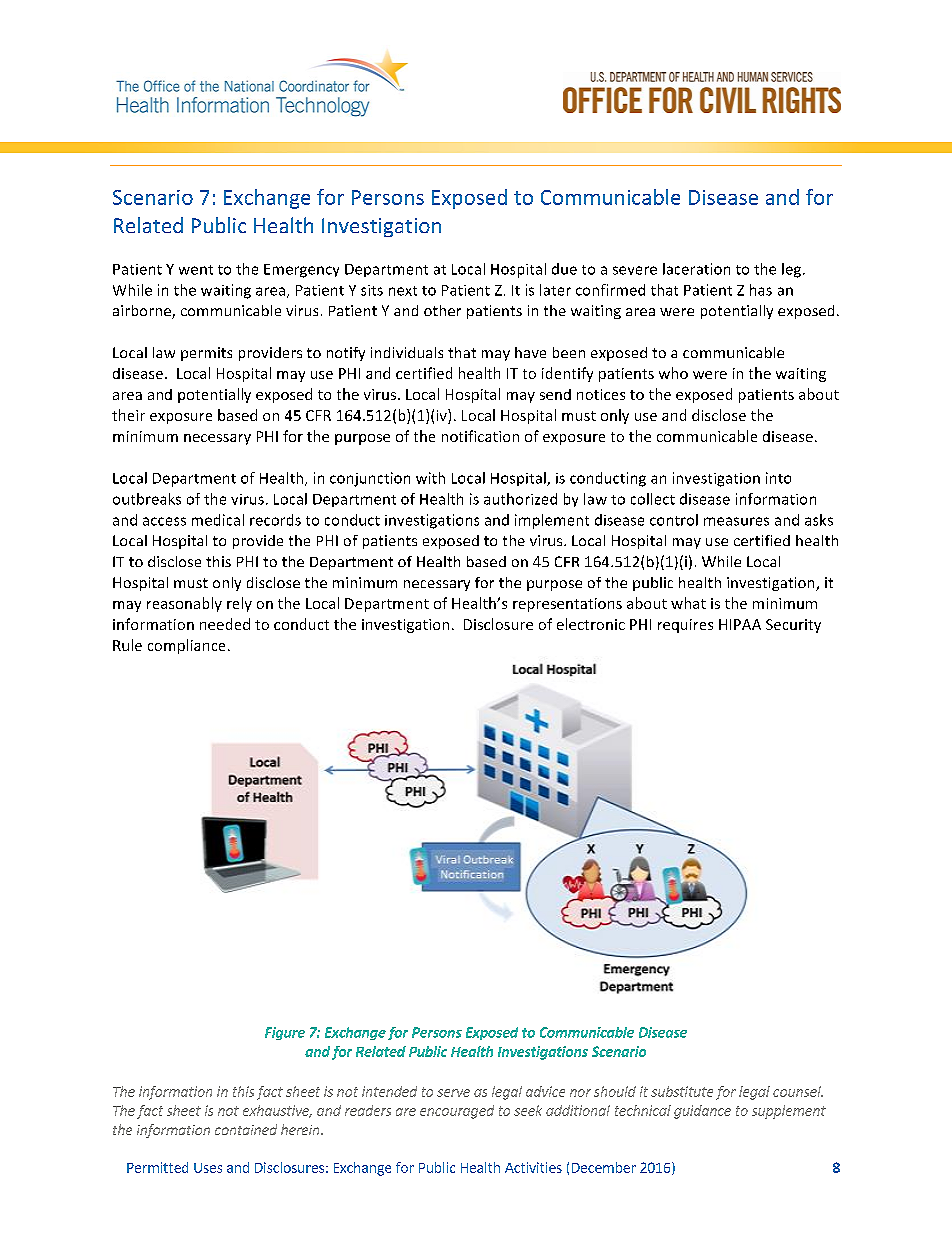 The height and width of the screenshot is (1233, 952). I want to click on needed, so click(225, 624).
